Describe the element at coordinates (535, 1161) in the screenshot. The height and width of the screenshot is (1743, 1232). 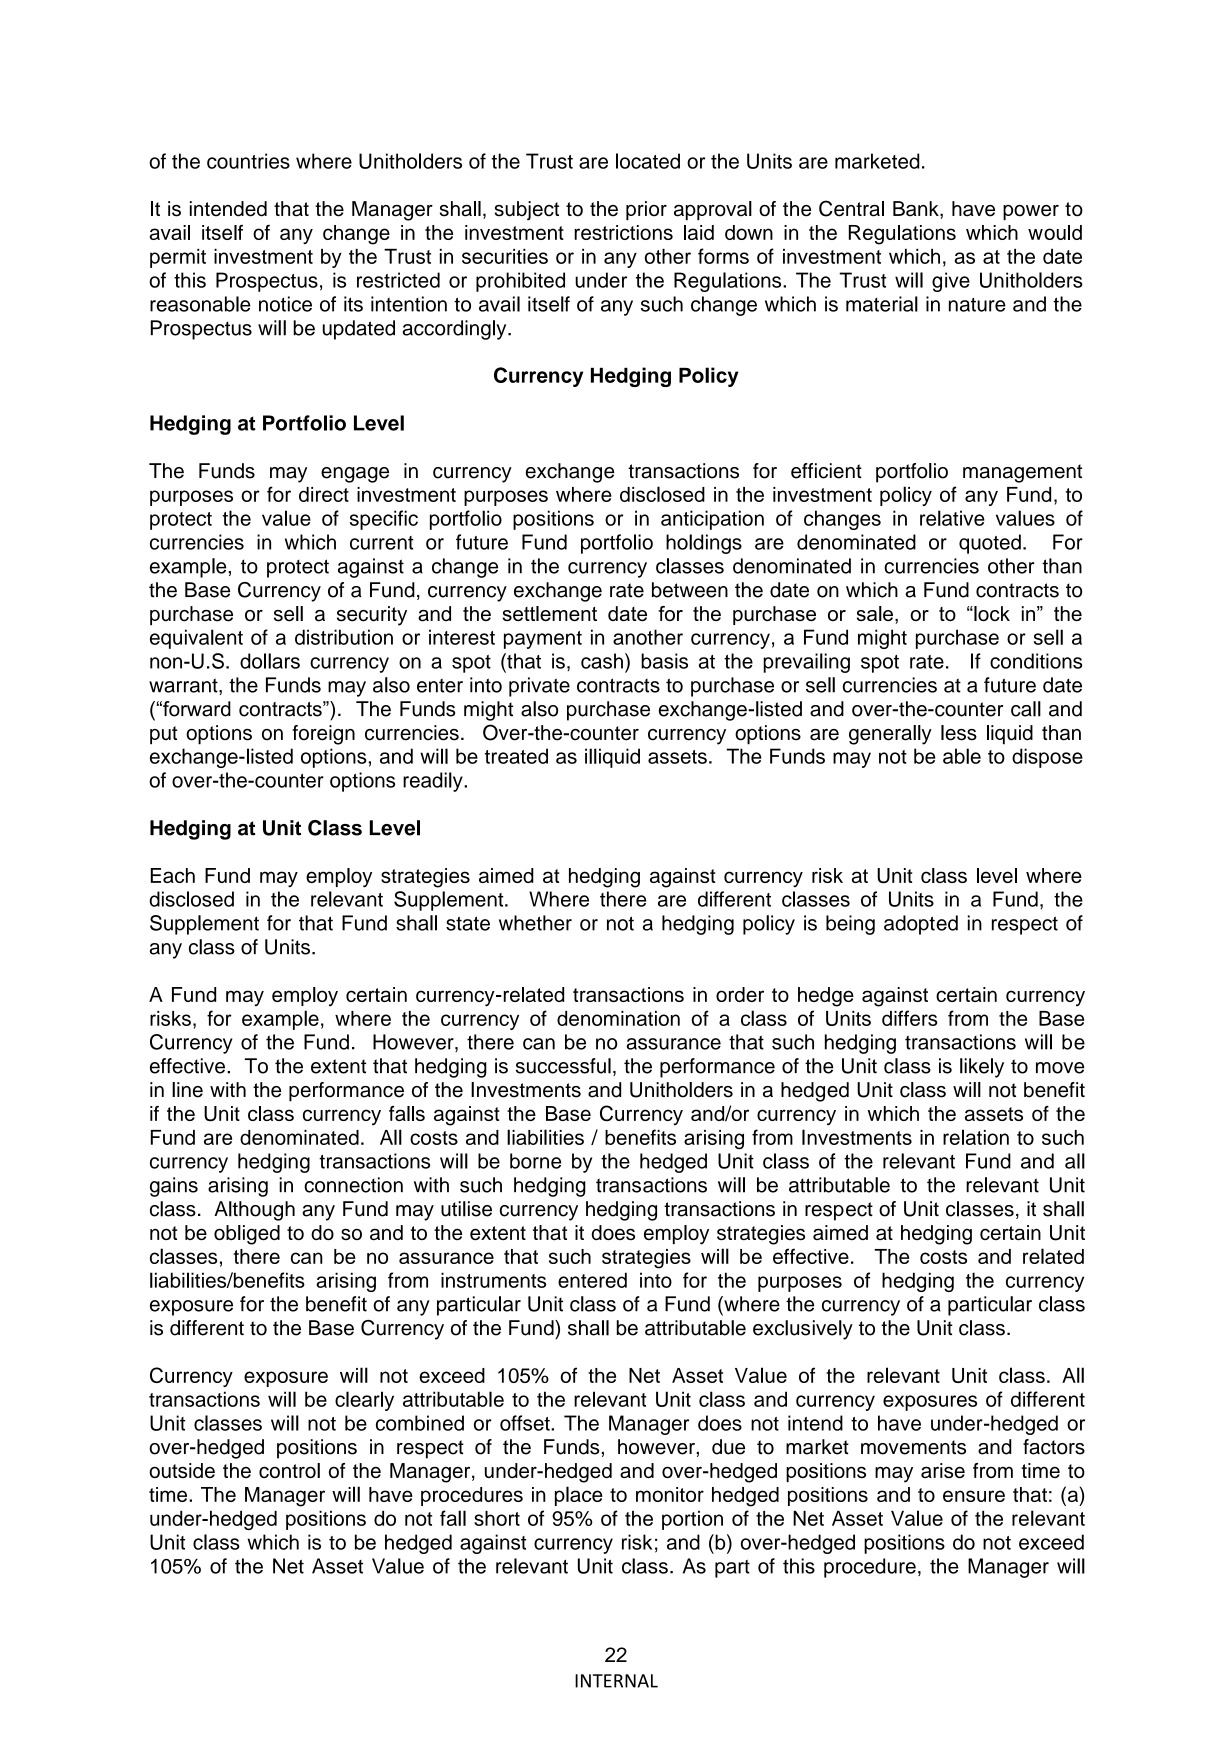
I see `borne` at that location.
